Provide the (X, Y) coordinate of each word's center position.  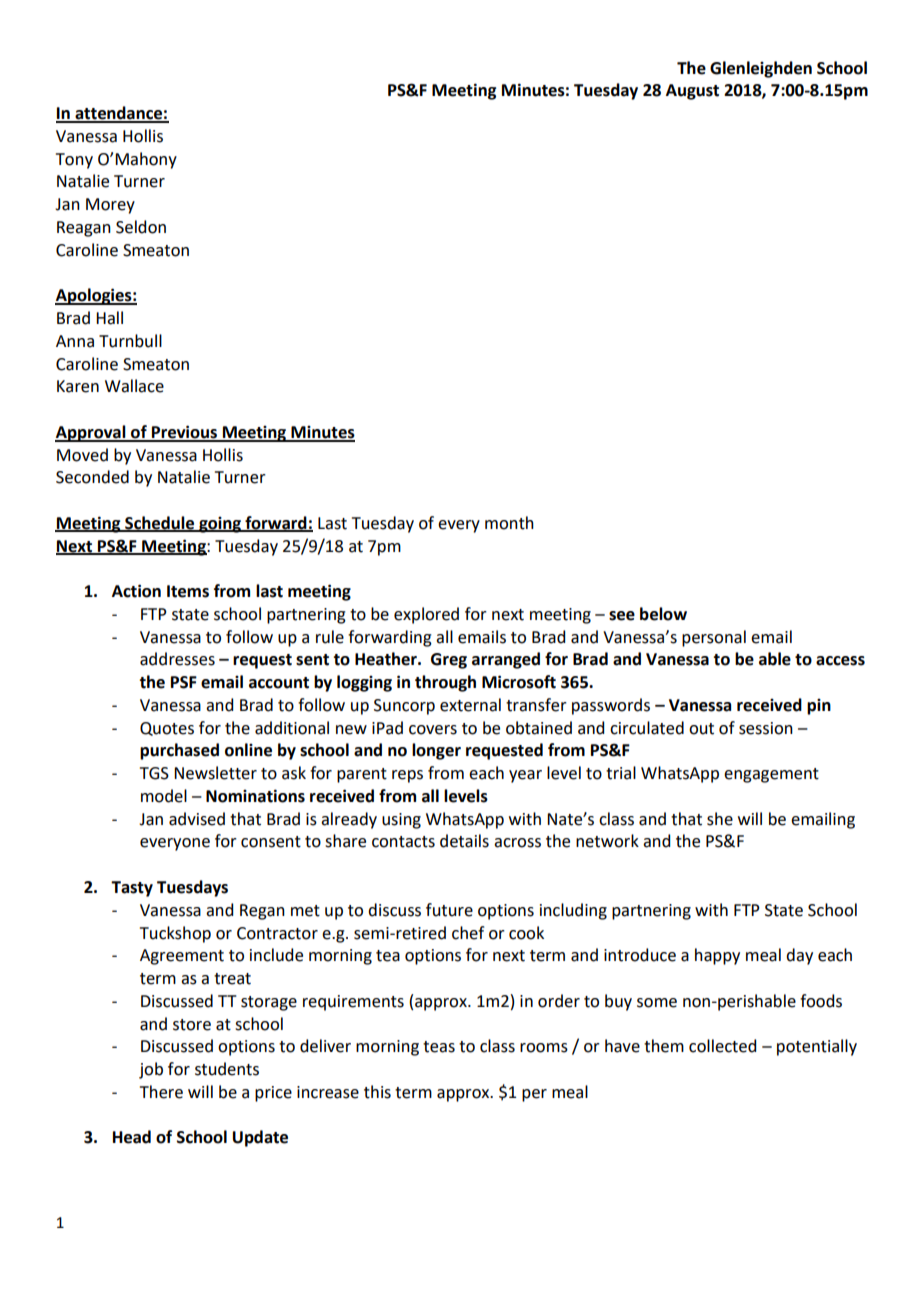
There (161, 1092)
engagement (771, 775)
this (377, 1092)
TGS (154, 773)
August (692, 92)
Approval (91, 433)
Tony (74, 161)
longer (436, 751)
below (663, 614)
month (509, 523)
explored (426, 615)
